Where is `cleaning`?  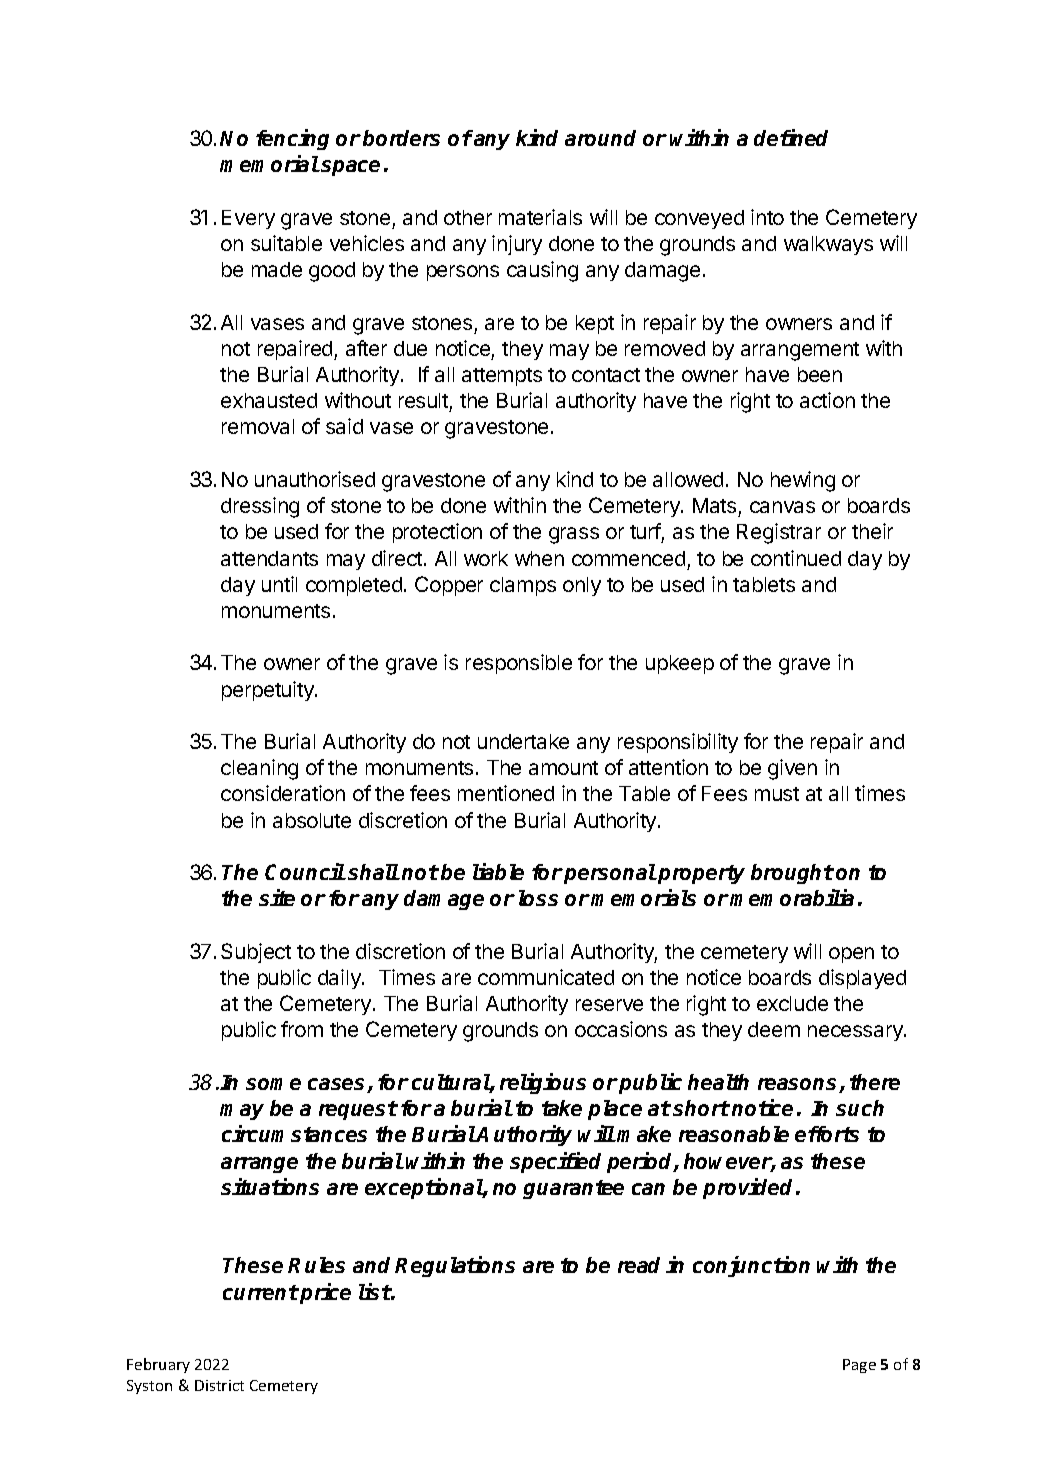 cleaning is located at coordinates (259, 769).
